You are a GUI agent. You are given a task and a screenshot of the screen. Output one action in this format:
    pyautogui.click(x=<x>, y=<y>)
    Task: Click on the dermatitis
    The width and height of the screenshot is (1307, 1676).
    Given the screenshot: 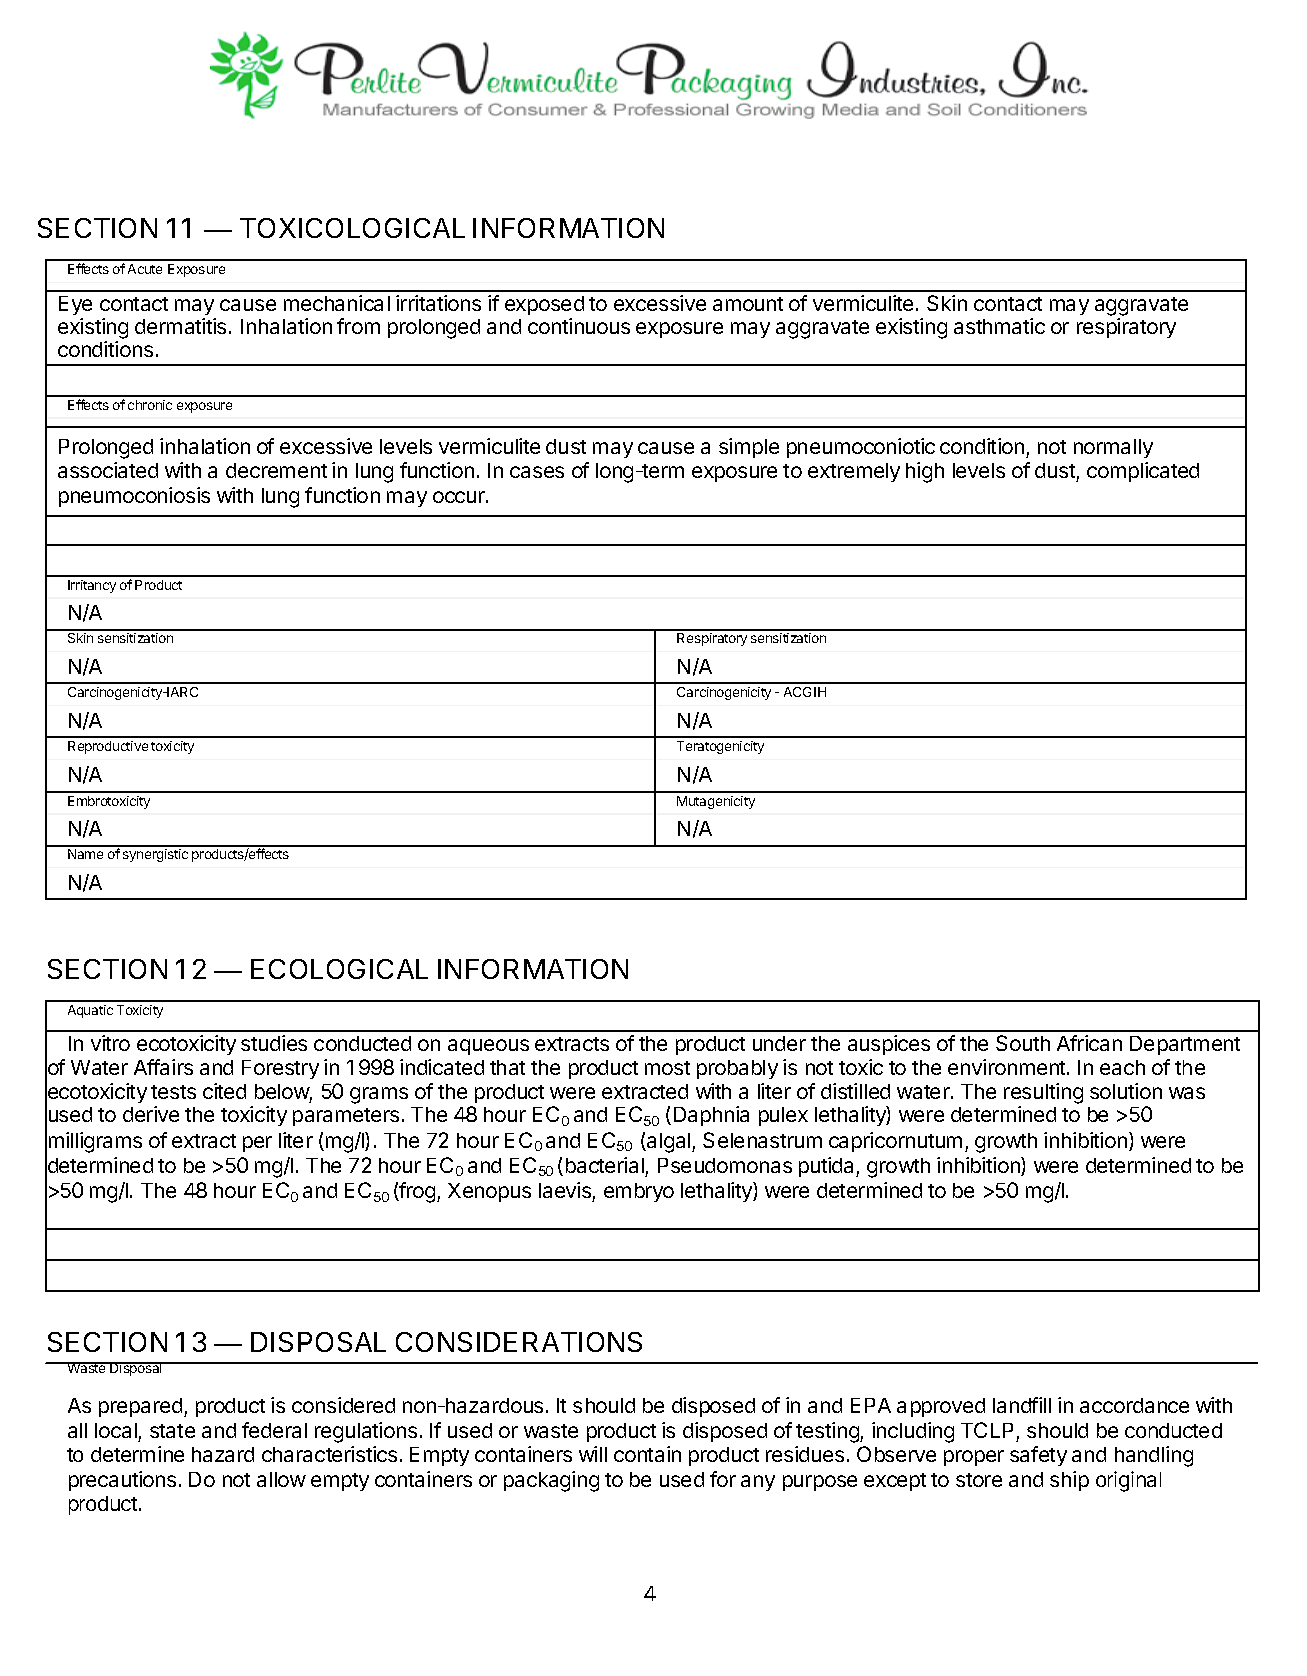 What is the action you would take?
    pyautogui.click(x=180, y=326)
